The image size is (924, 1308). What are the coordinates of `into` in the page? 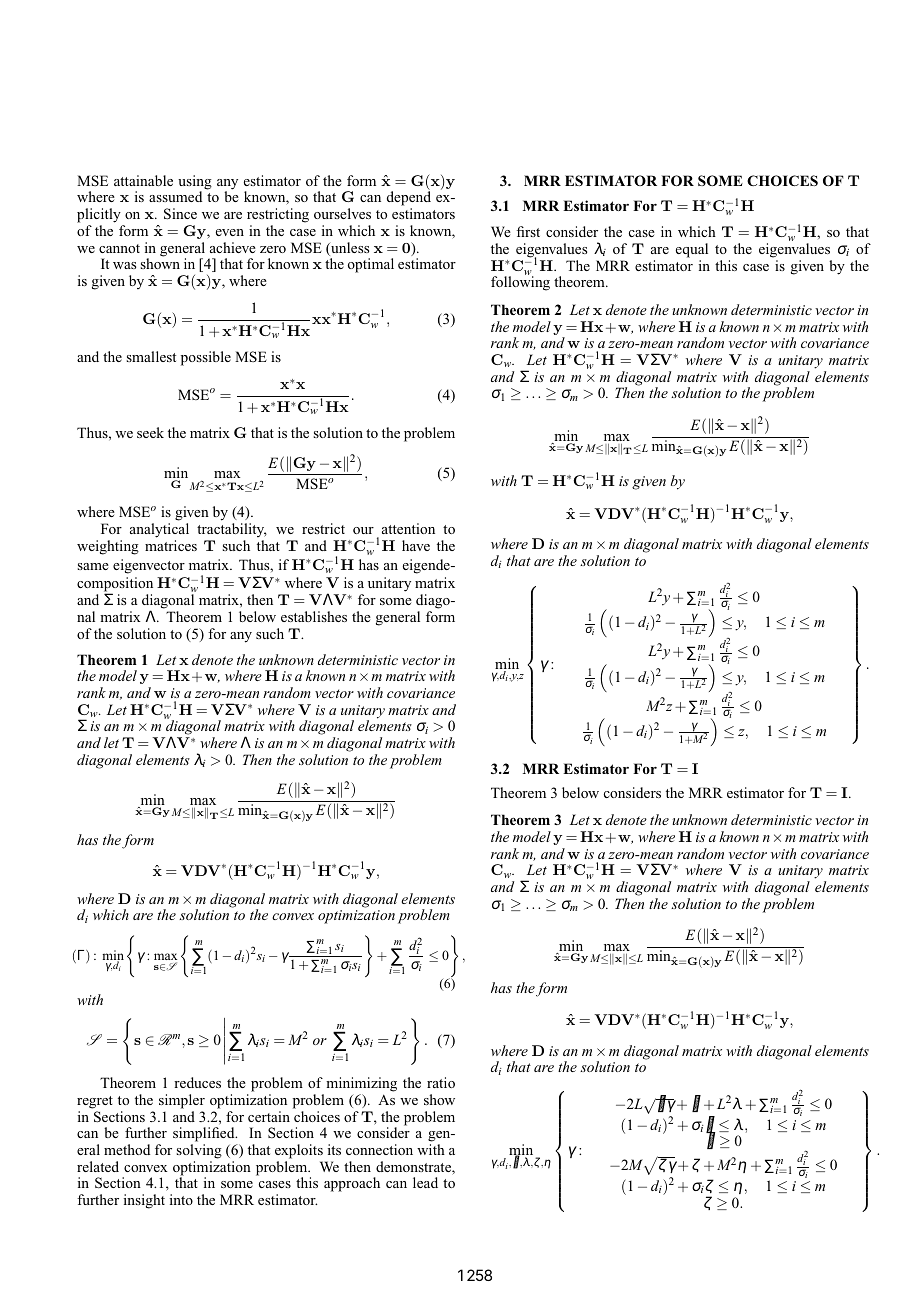 It's located at (181, 1199).
